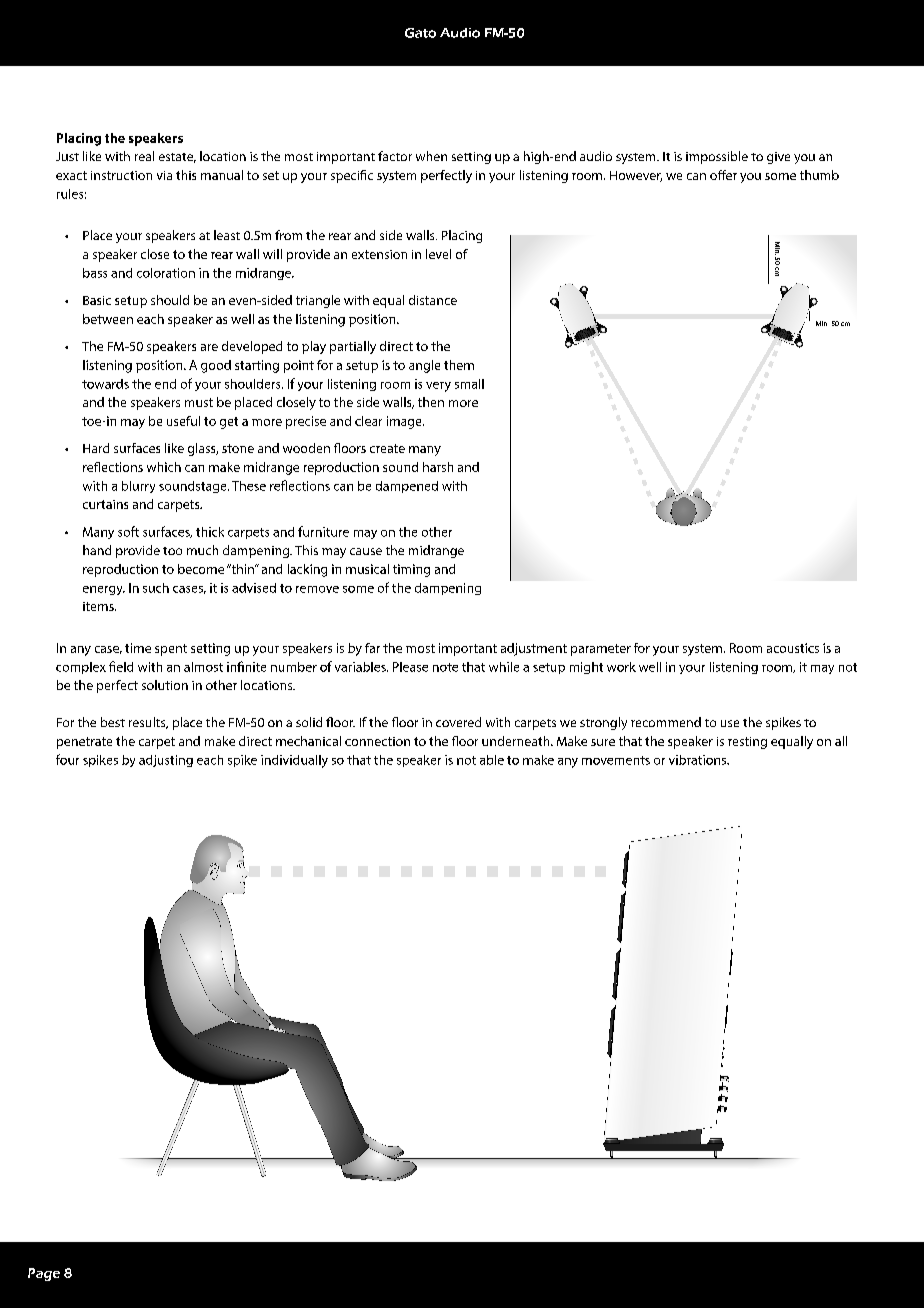  Describe the element at coordinates (67, 759) in the page. I see `four` at that location.
